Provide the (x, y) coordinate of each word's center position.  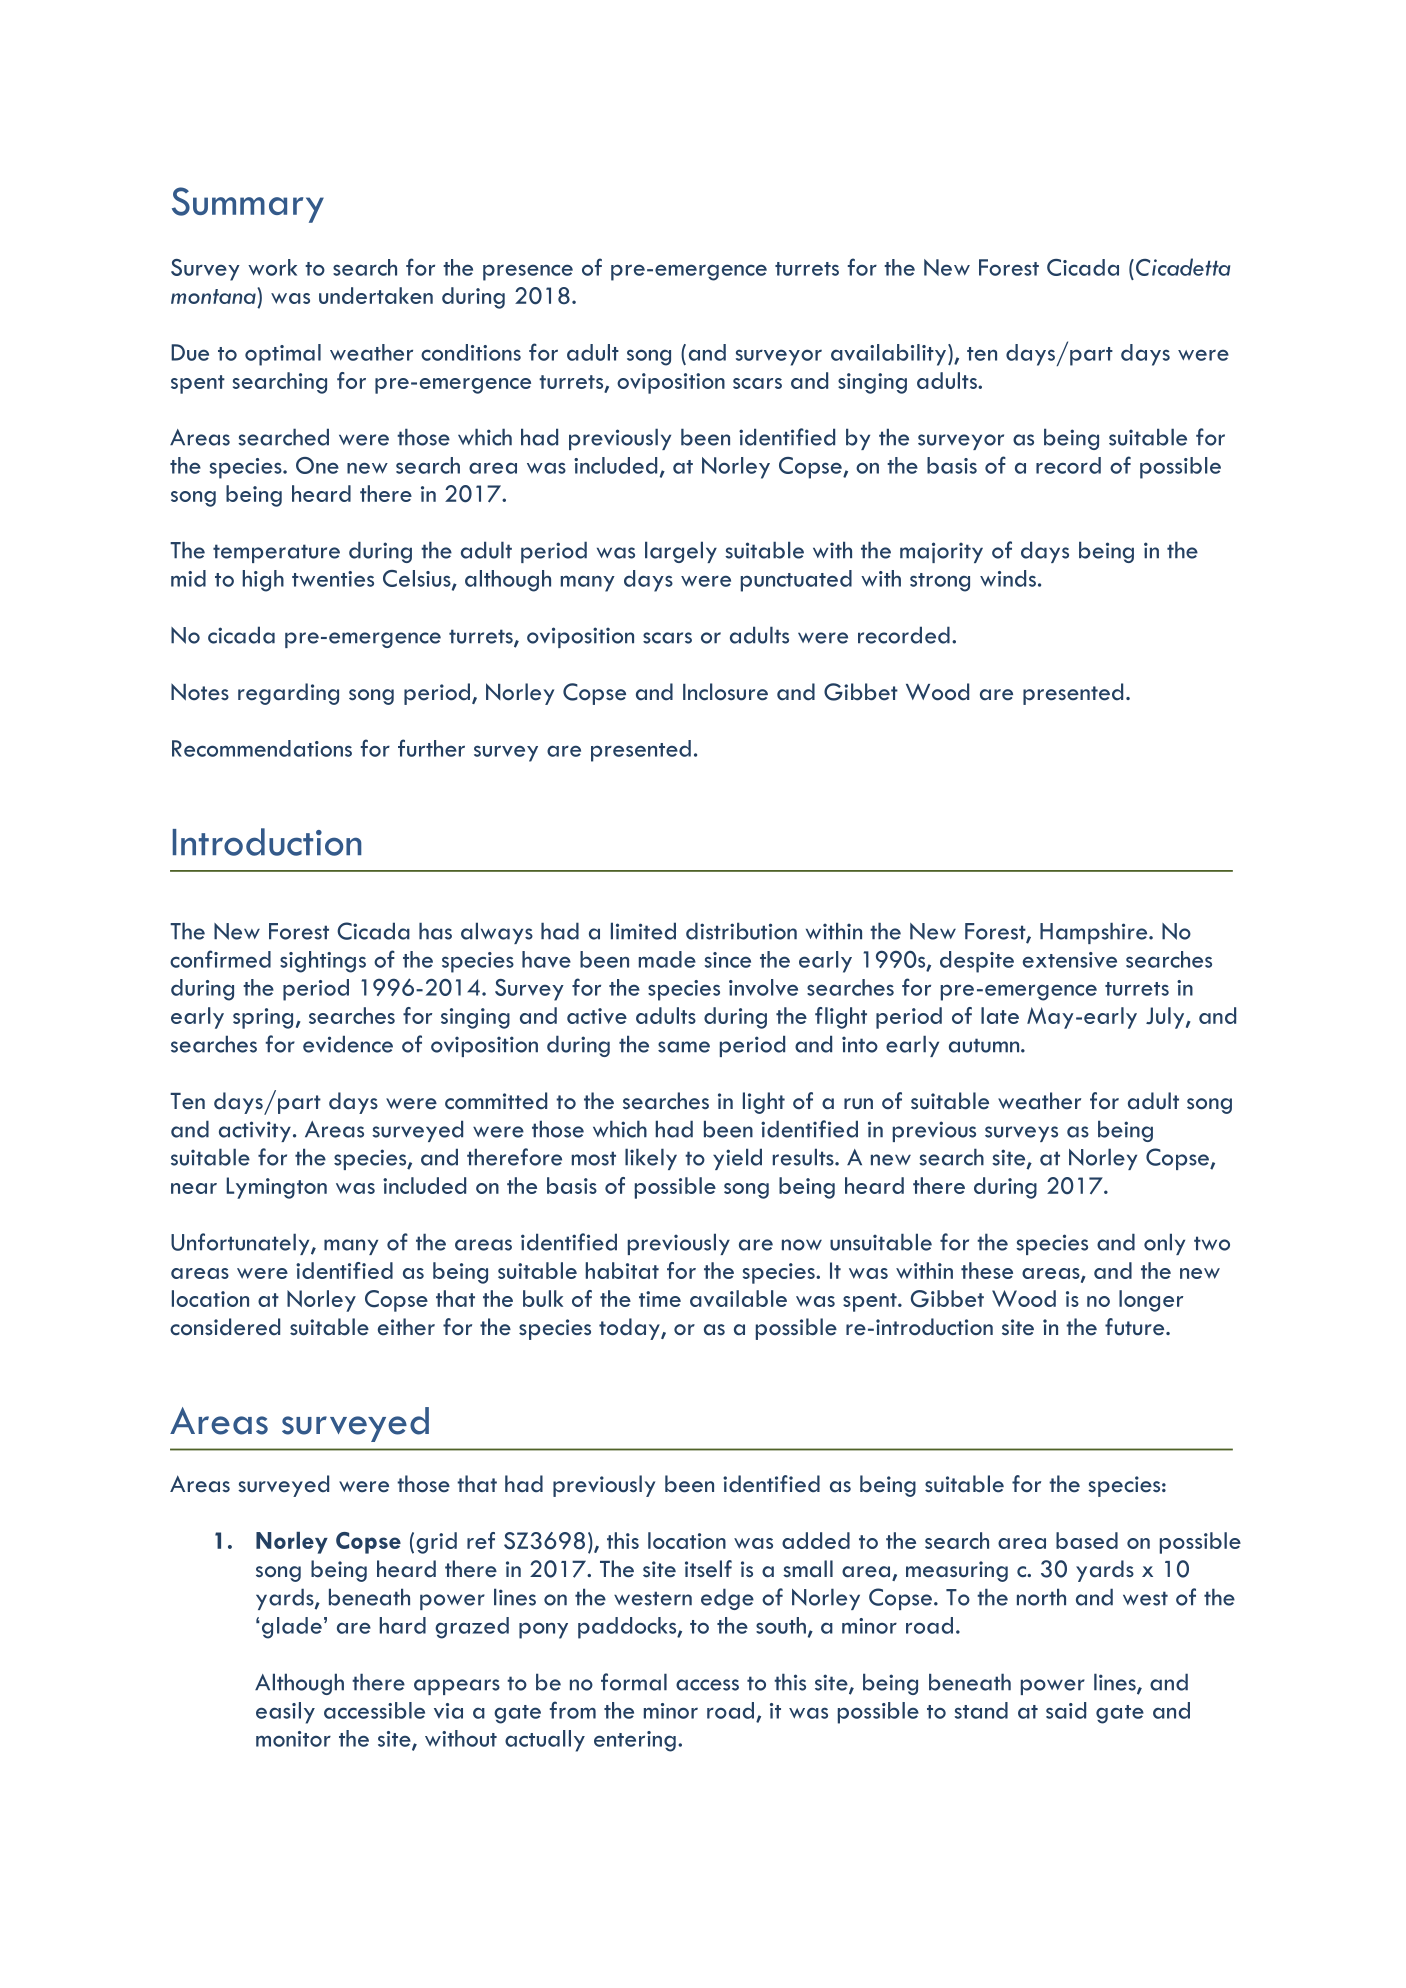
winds (1008, 578)
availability (888, 355)
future (1136, 1327)
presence (528, 272)
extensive (1070, 960)
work (272, 267)
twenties (333, 579)
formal (634, 1682)
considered (225, 1327)
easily (285, 1713)
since (728, 960)
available (738, 1298)
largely (681, 552)
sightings (323, 962)
